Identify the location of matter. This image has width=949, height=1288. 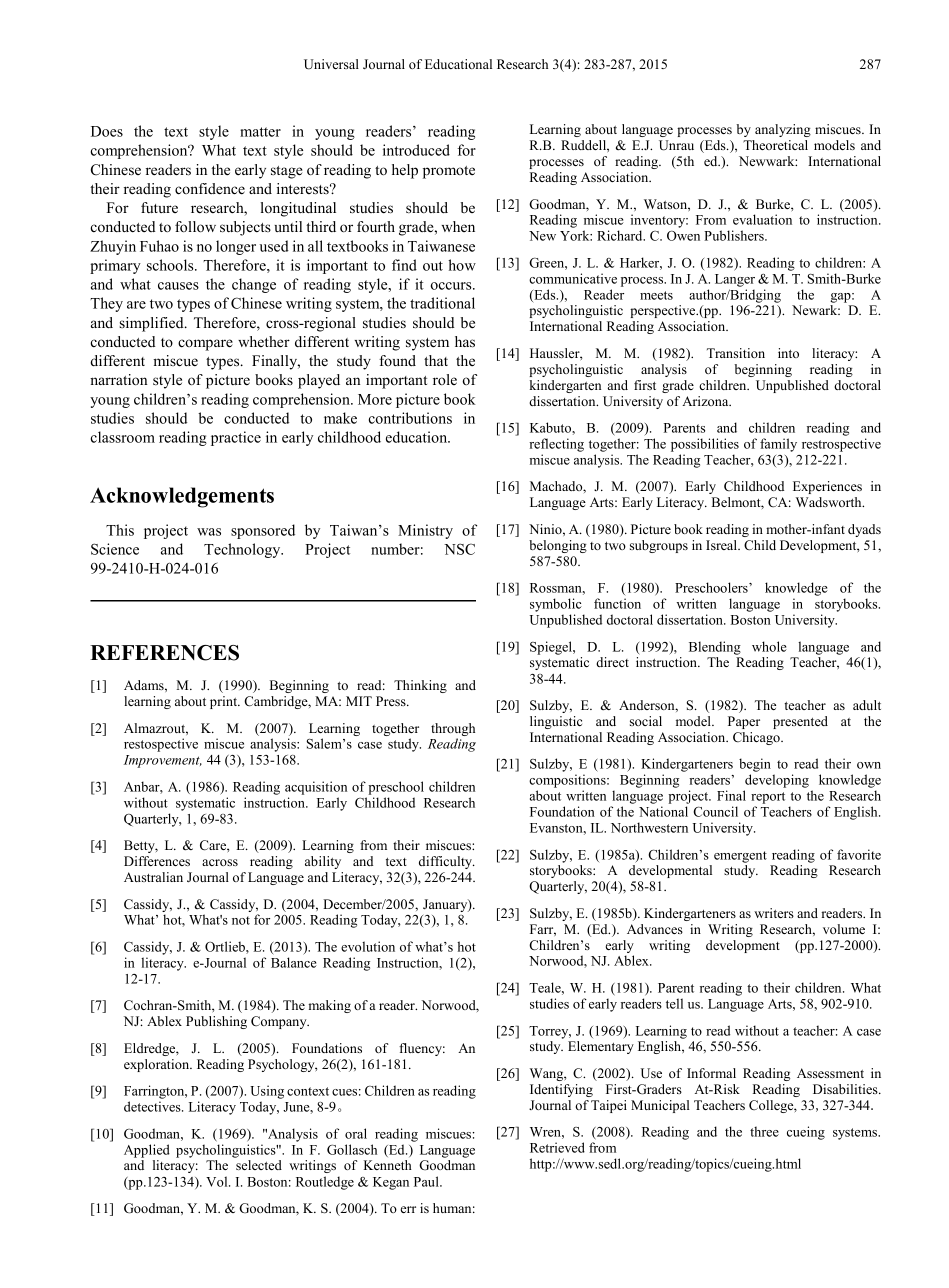
(260, 132).
